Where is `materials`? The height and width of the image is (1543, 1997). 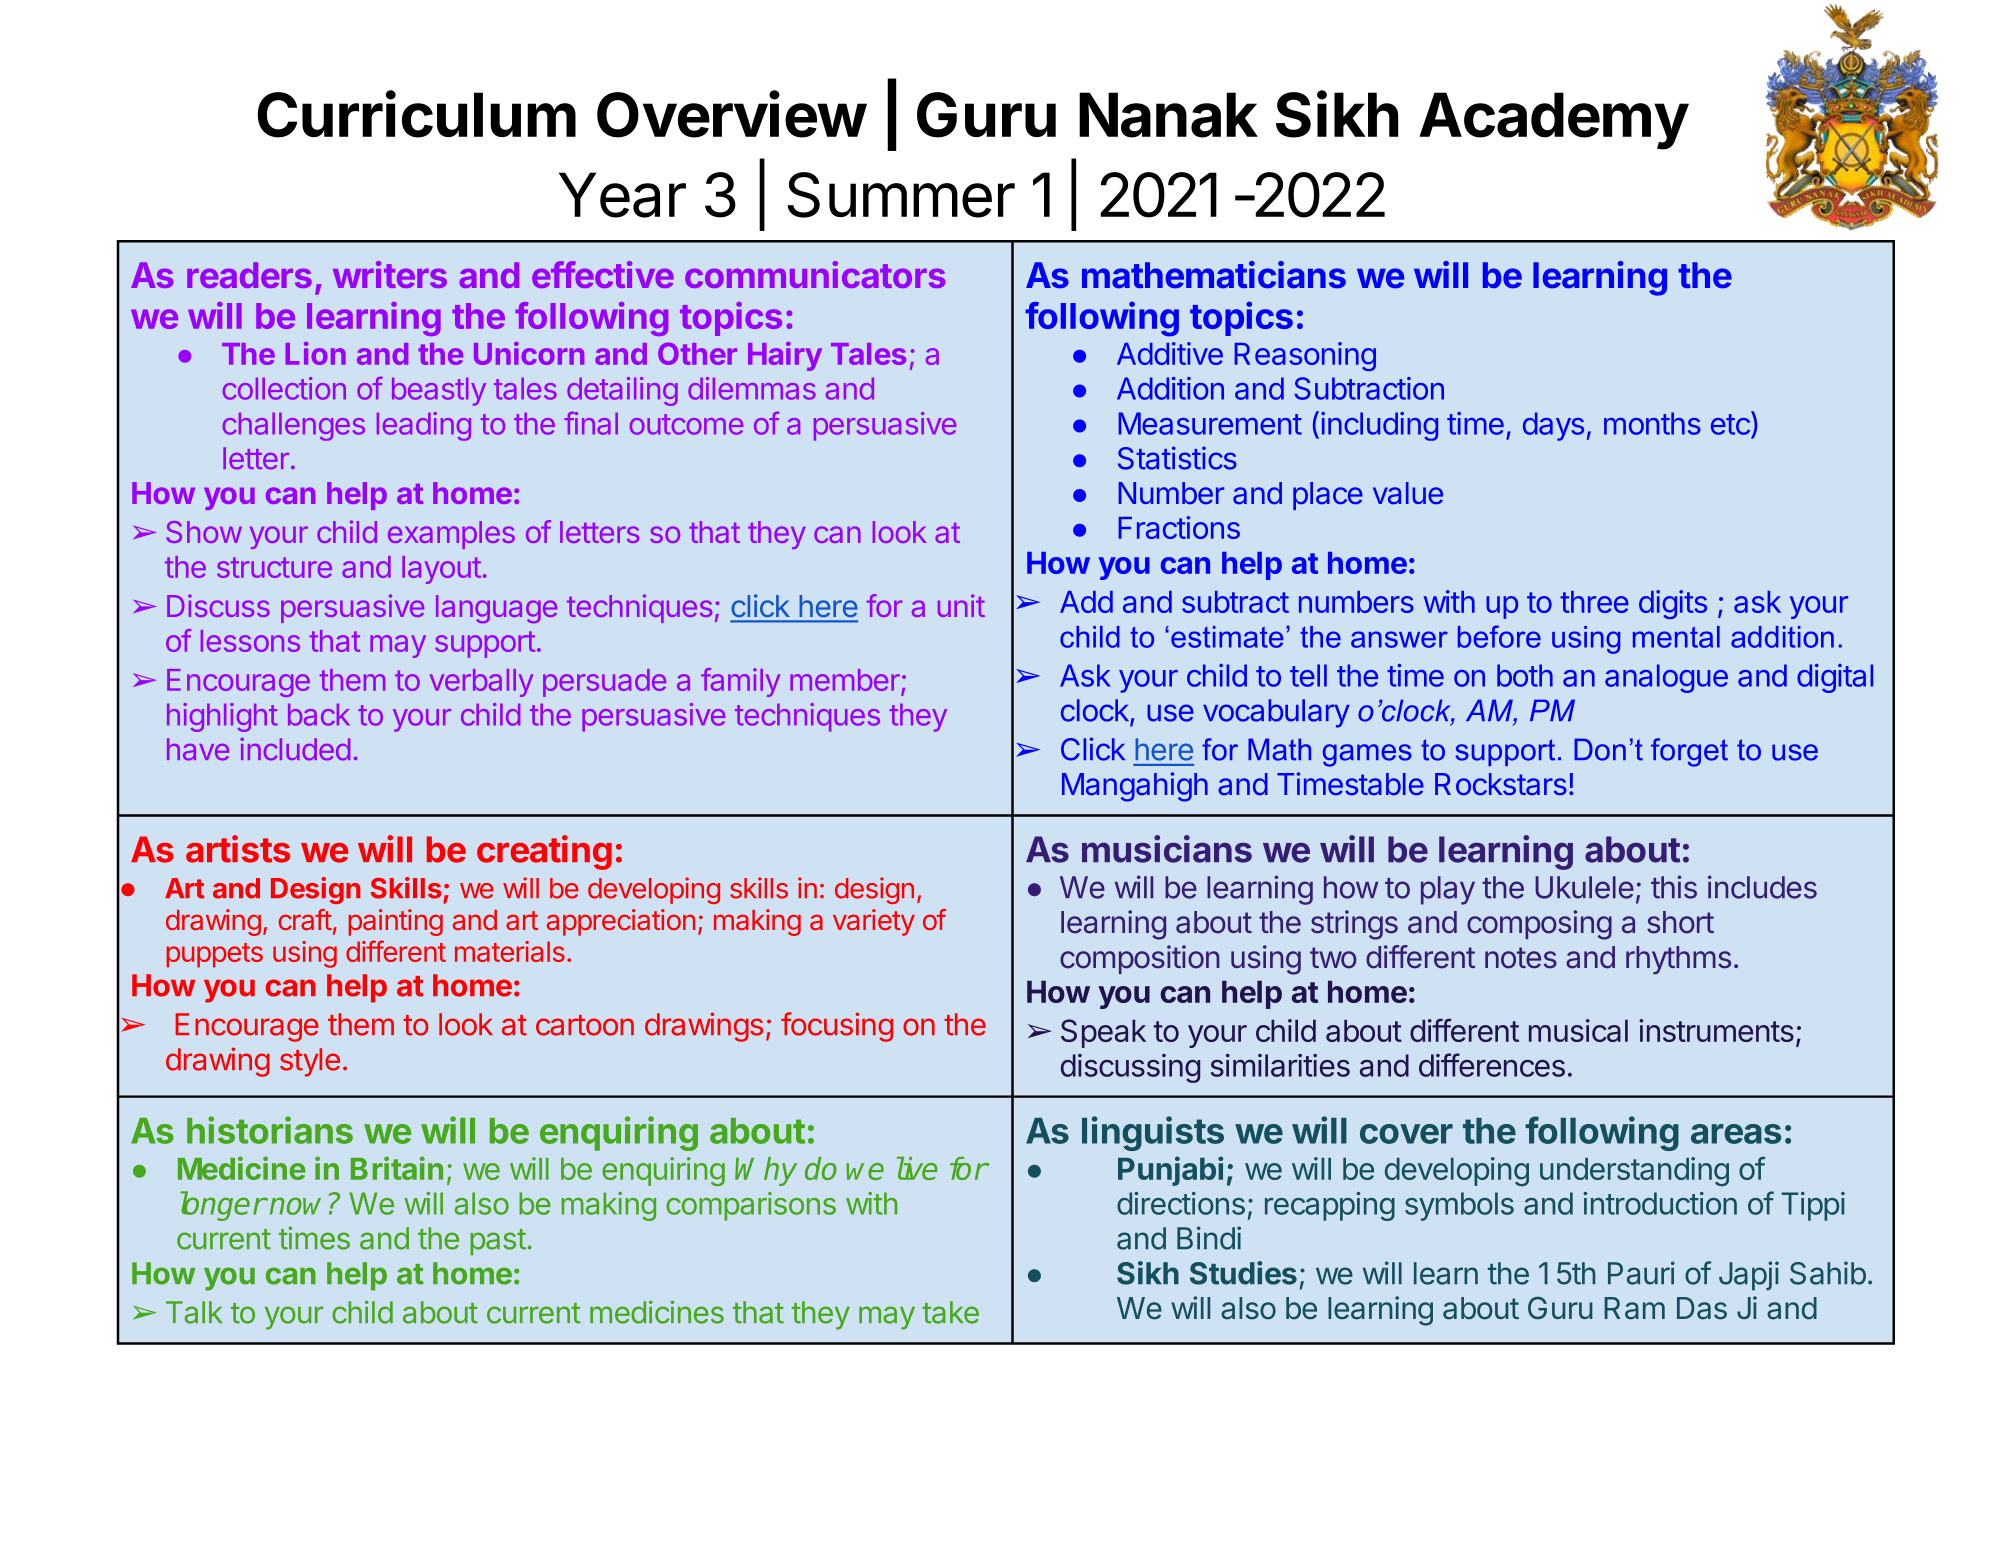 materials is located at coordinates (510, 951).
